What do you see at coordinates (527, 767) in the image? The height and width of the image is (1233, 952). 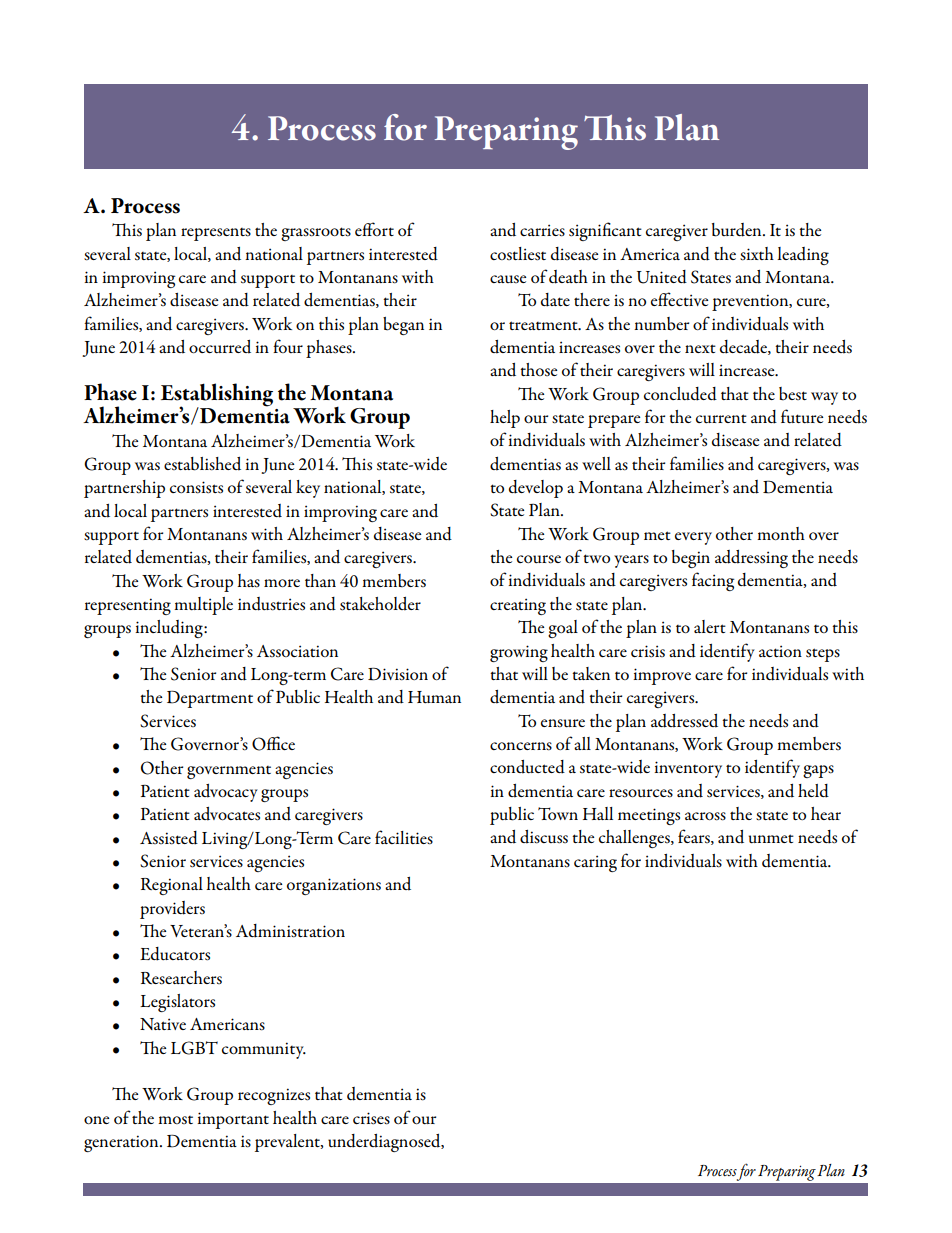 I see `conducted` at bounding box center [527, 767].
